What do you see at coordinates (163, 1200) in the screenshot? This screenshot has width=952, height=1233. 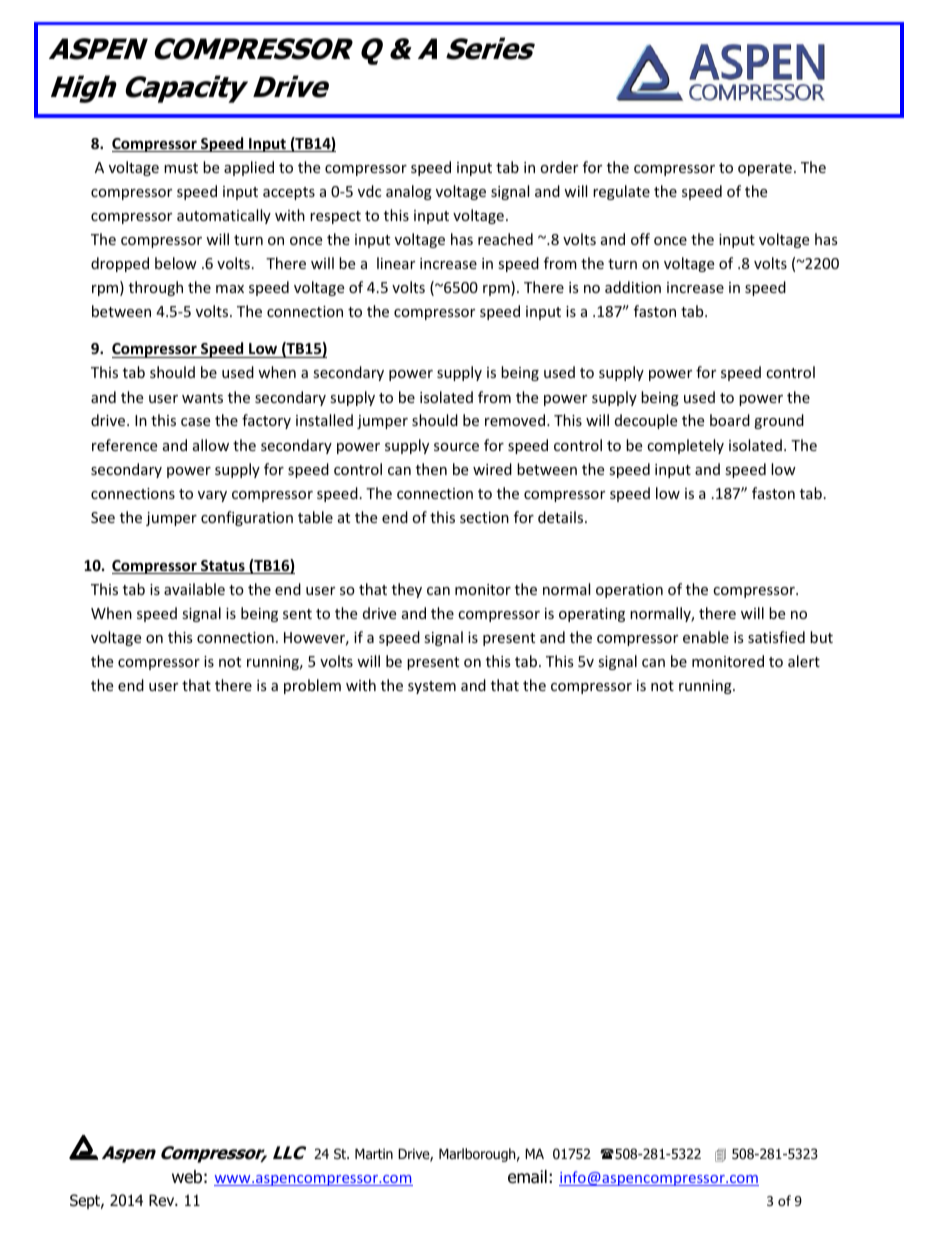 I see `Rev` at bounding box center [163, 1200].
